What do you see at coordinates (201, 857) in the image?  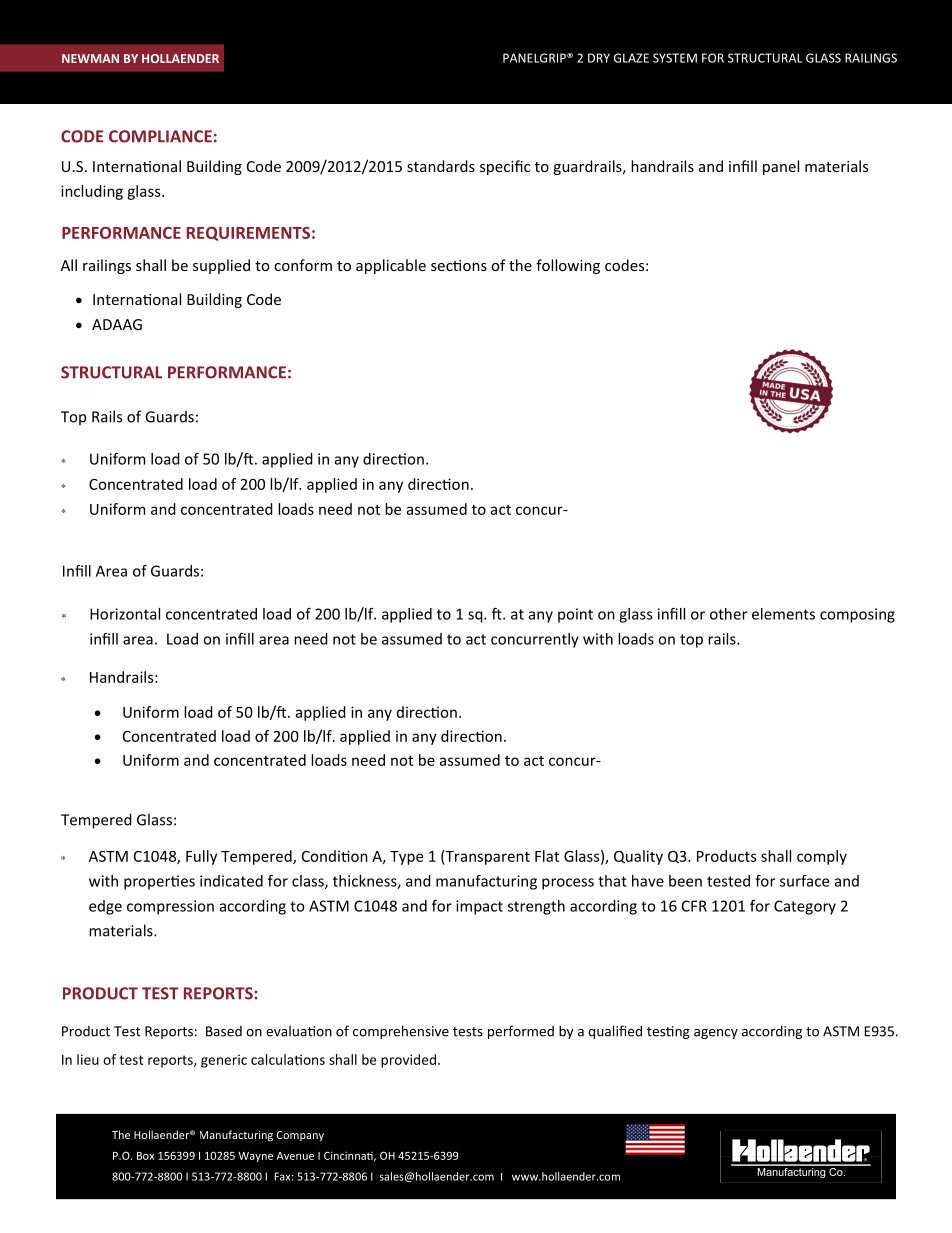 I see `Fully` at bounding box center [201, 857].
